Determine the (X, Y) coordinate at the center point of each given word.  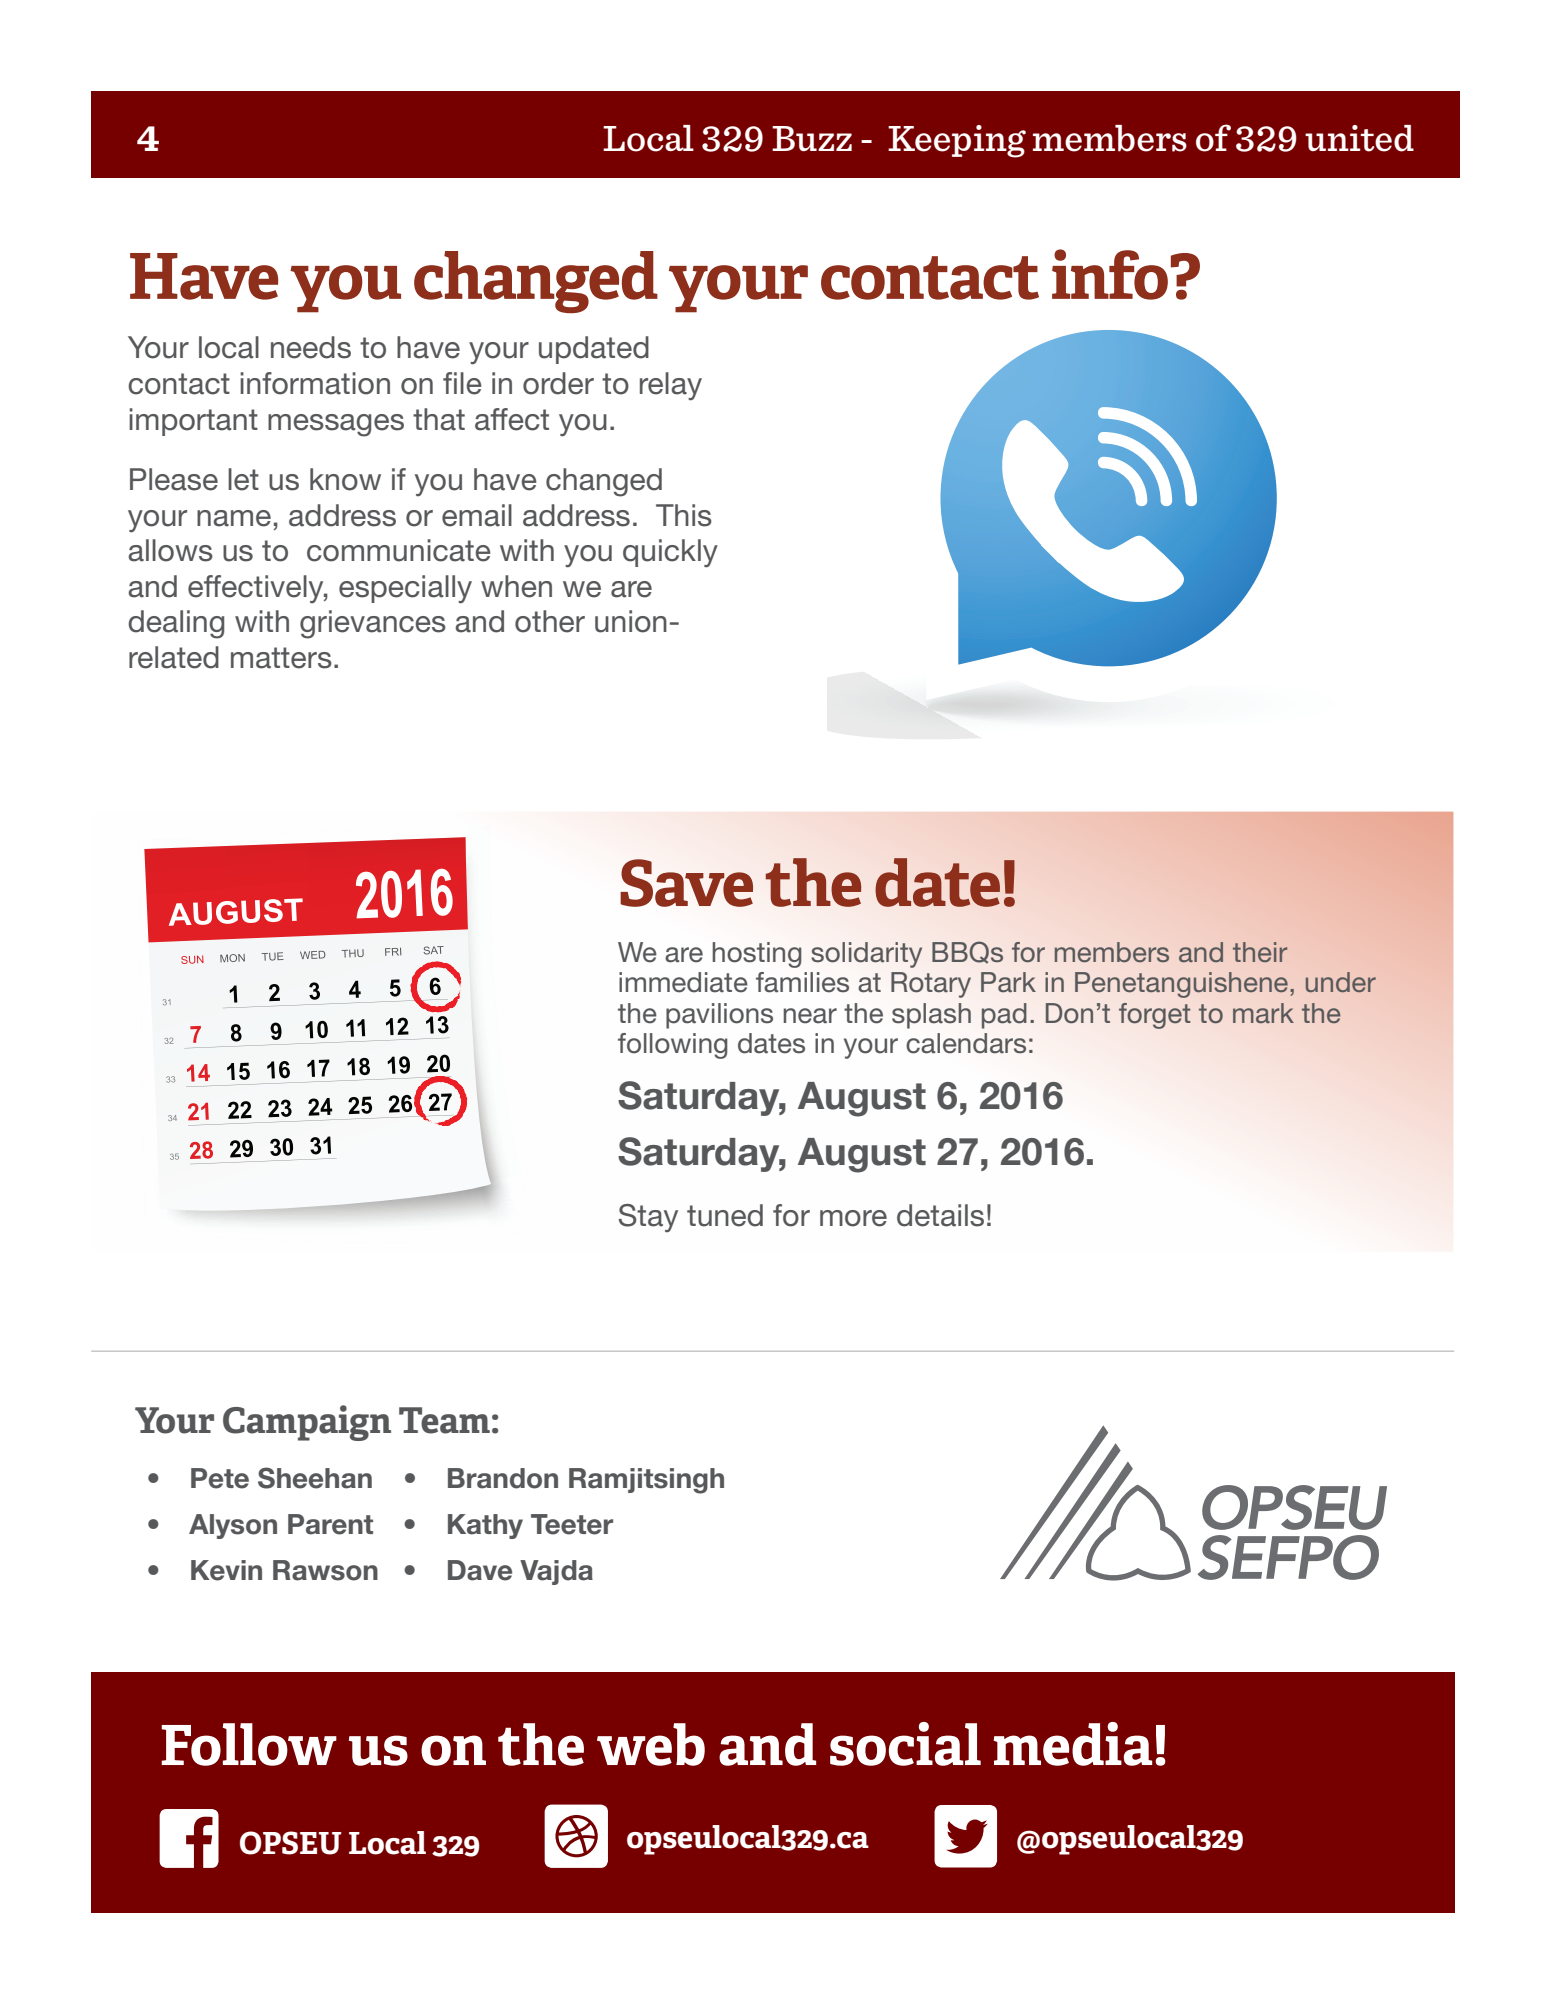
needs (311, 347)
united (1359, 138)
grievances (373, 624)
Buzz (812, 138)
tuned (725, 1215)
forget (1155, 1016)
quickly (670, 553)
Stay (648, 1218)
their (1260, 952)
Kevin (226, 1570)
